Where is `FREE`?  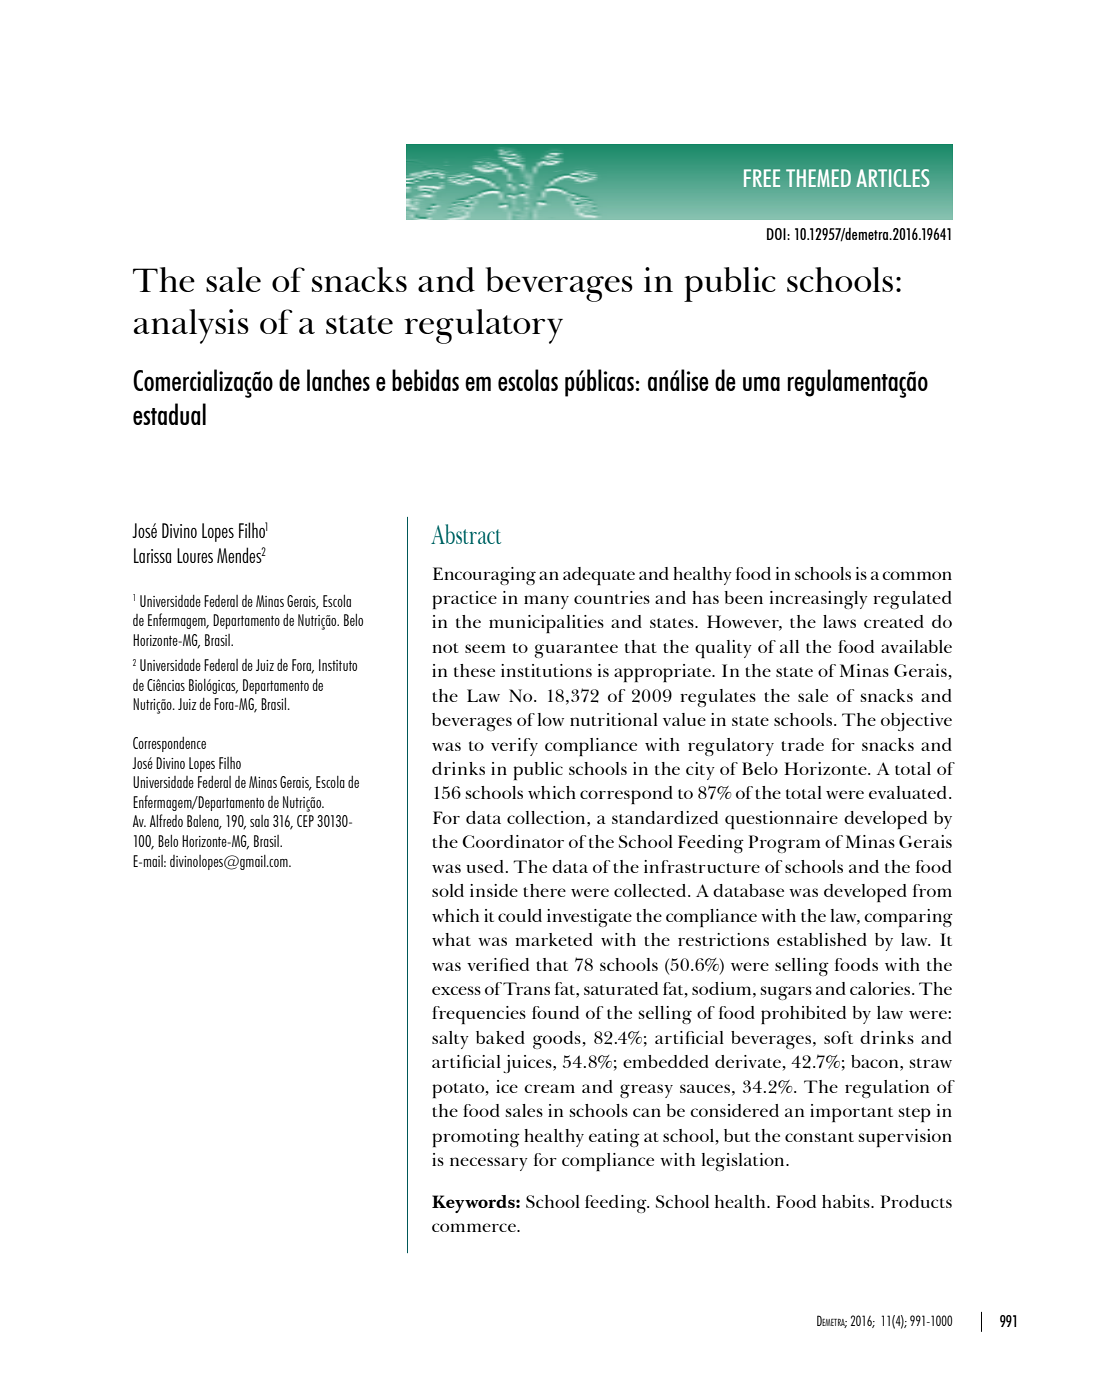 FREE is located at coordinates (762, 178).
